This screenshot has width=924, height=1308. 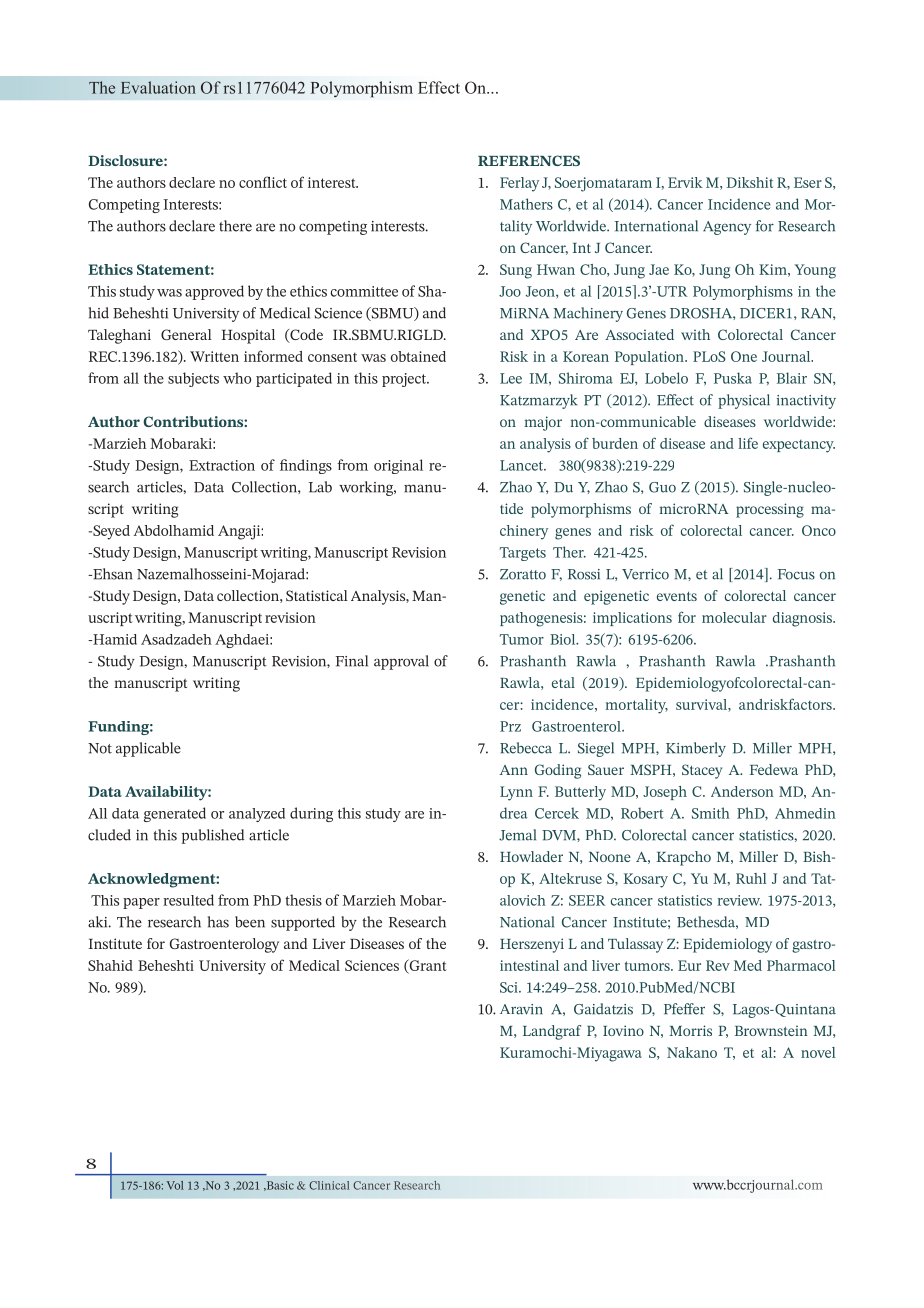 What do you see at coordinates (158, 87) in the screenshot?
I see `Evaluation` at bounding box center [158, 87].
